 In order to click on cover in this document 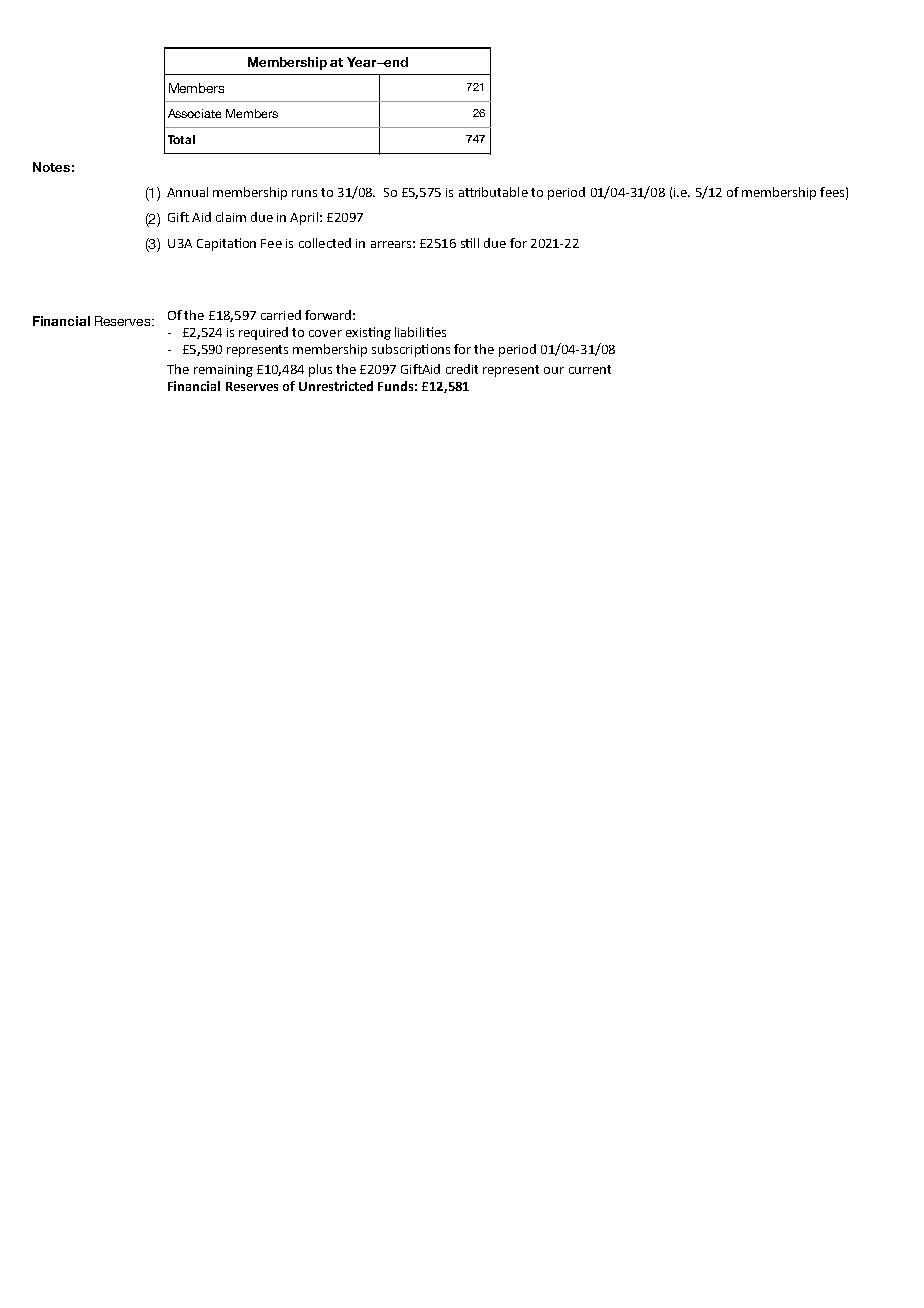, I will do `click(325, 333)`.
